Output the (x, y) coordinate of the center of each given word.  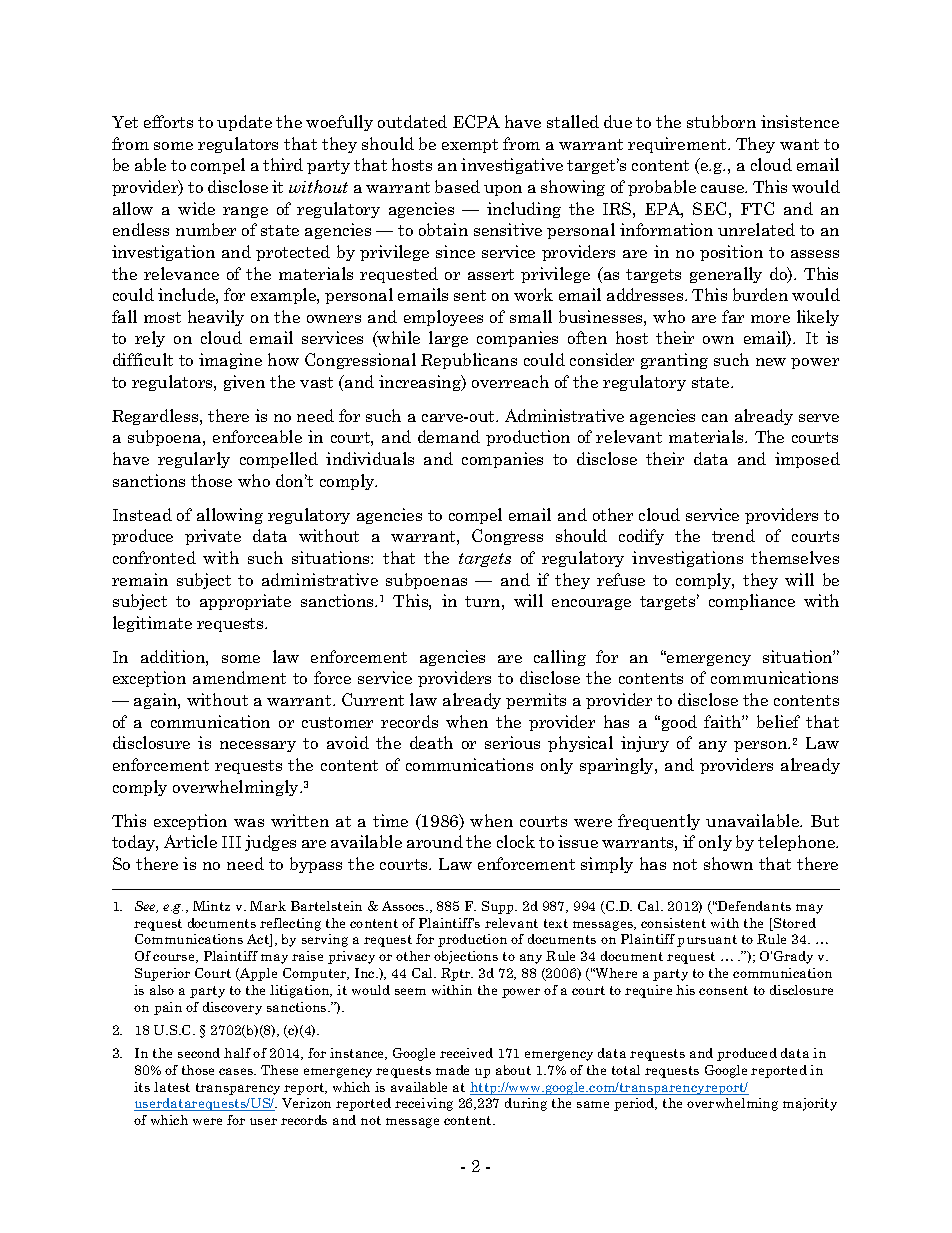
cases (237, 1071)
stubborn (721, 121)
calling (560, 658)
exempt (470, 146)
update (244, 123)
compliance (752, 602)
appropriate (245, 602)
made (452, 1070)
